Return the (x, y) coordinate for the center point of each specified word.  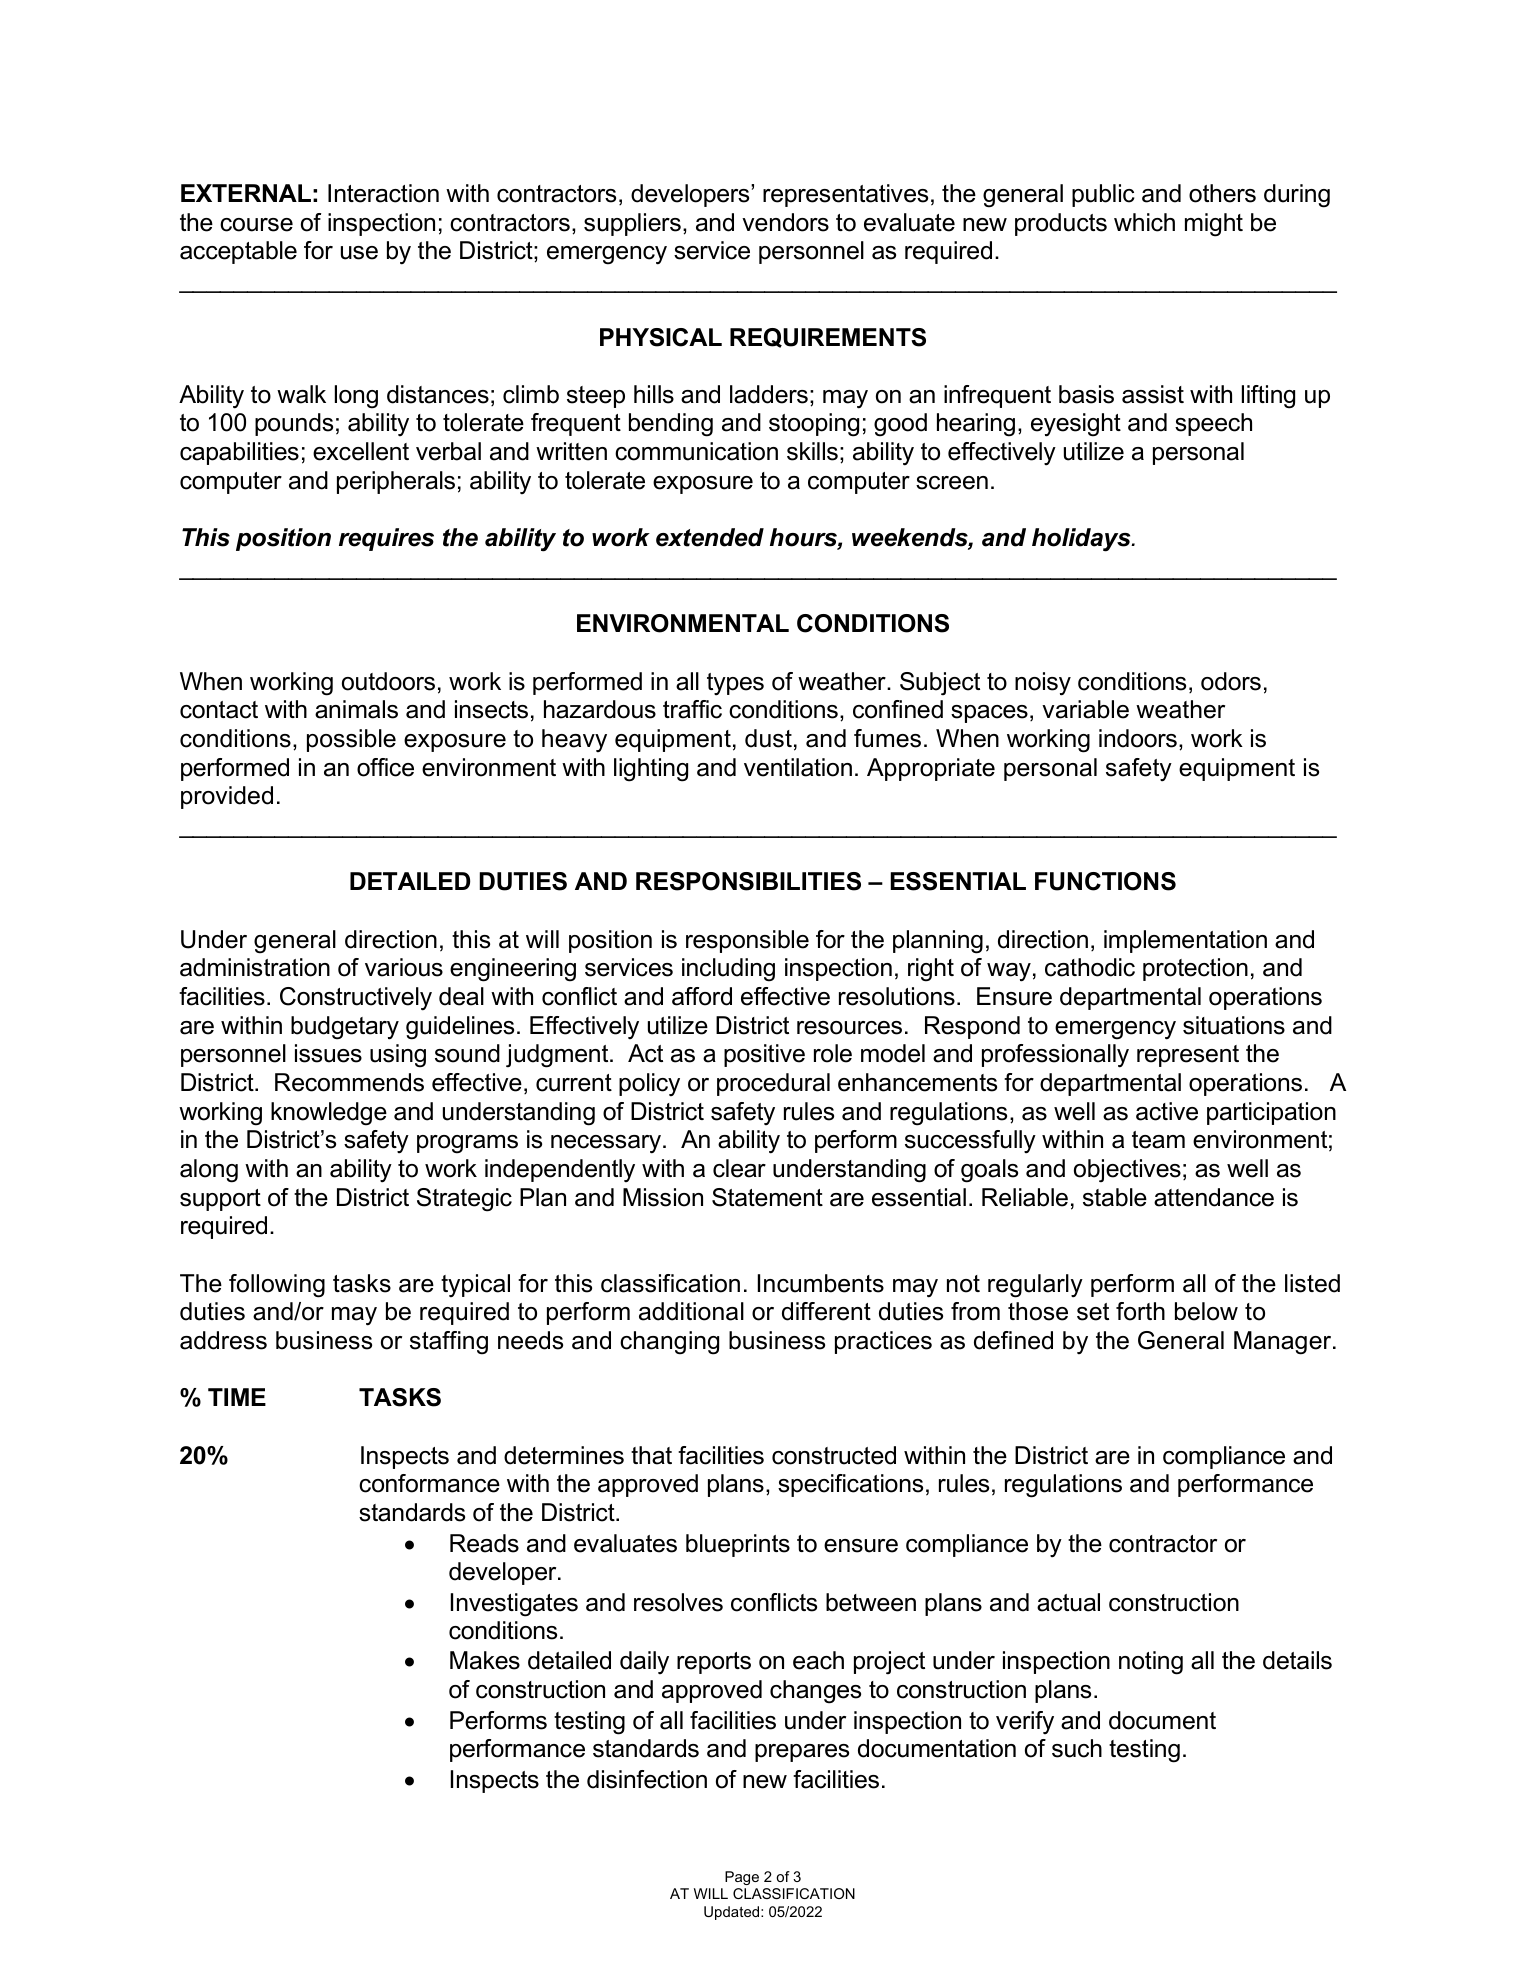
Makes (485, 1660)
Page (742, 1878)
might (1214, 225)
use (359, 253)
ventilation (798, 767)
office (385, 767)
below (1206, 1311)
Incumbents (821, 1283)
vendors (785, 222)
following (277, 1286)
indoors (1138, 738)
